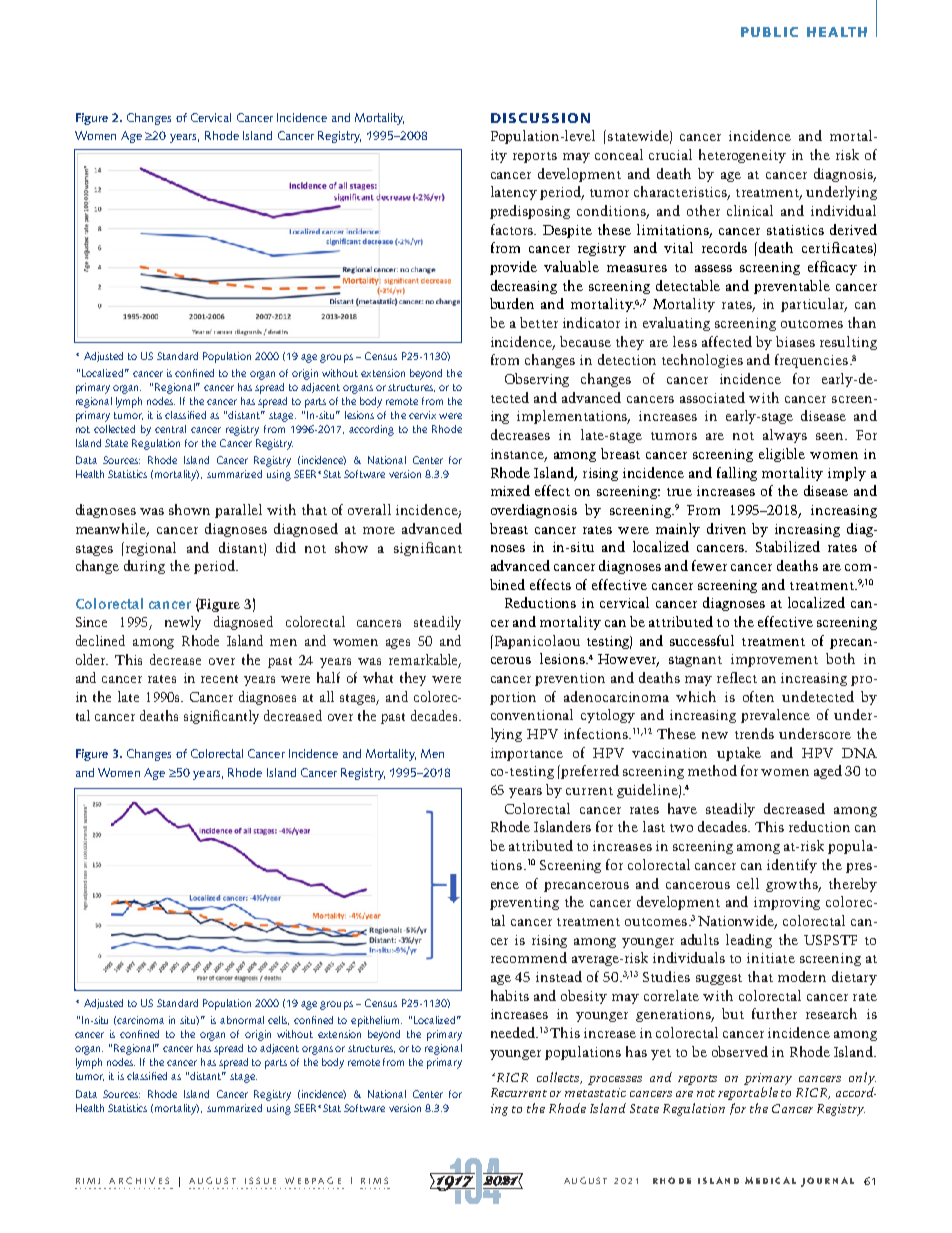 This page has width=952, height=1233. I want to click on importance, so click(527, 754).
